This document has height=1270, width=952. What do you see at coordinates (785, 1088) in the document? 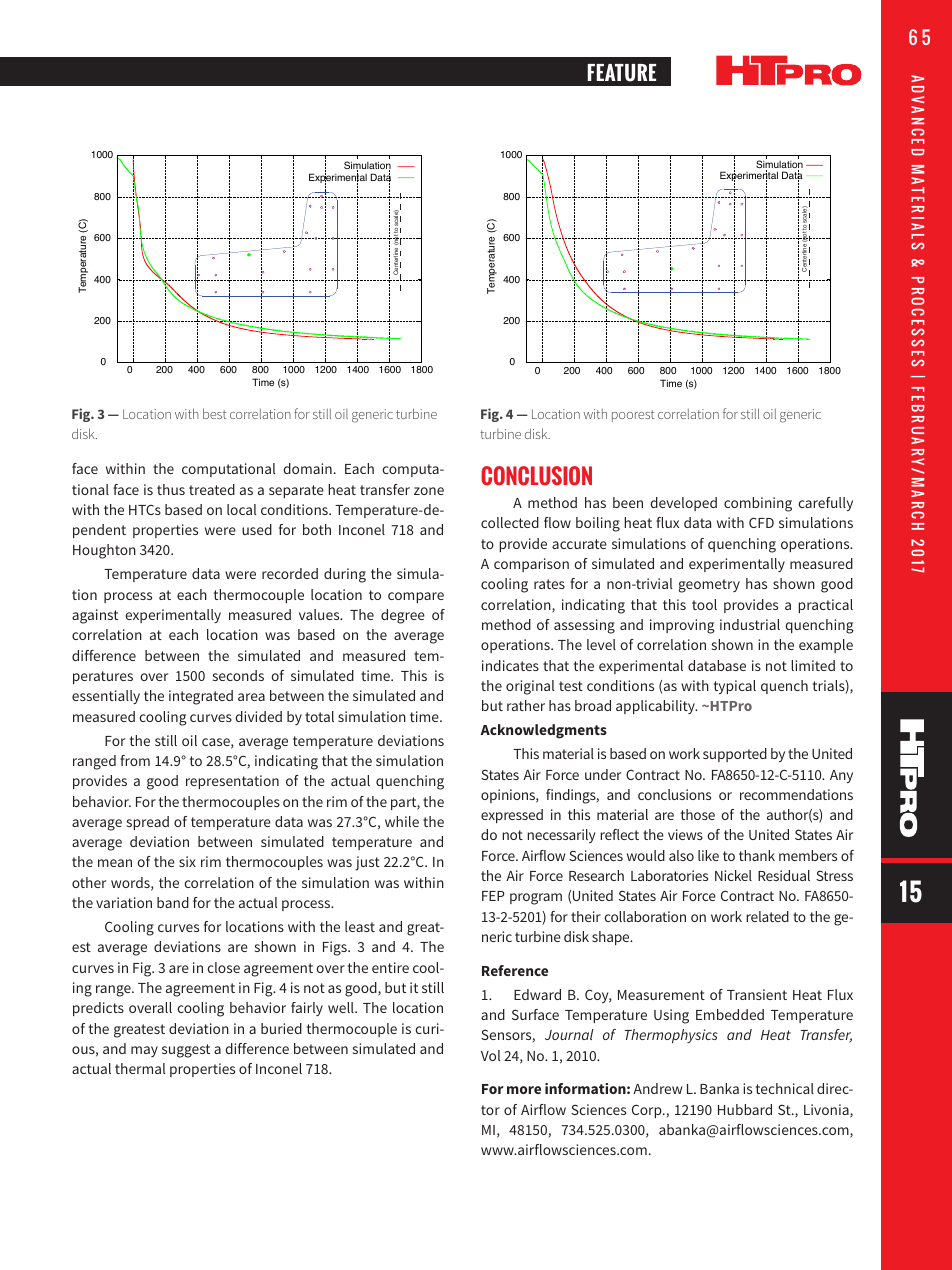
I see `technical` at bounding box center [785, 1088].
